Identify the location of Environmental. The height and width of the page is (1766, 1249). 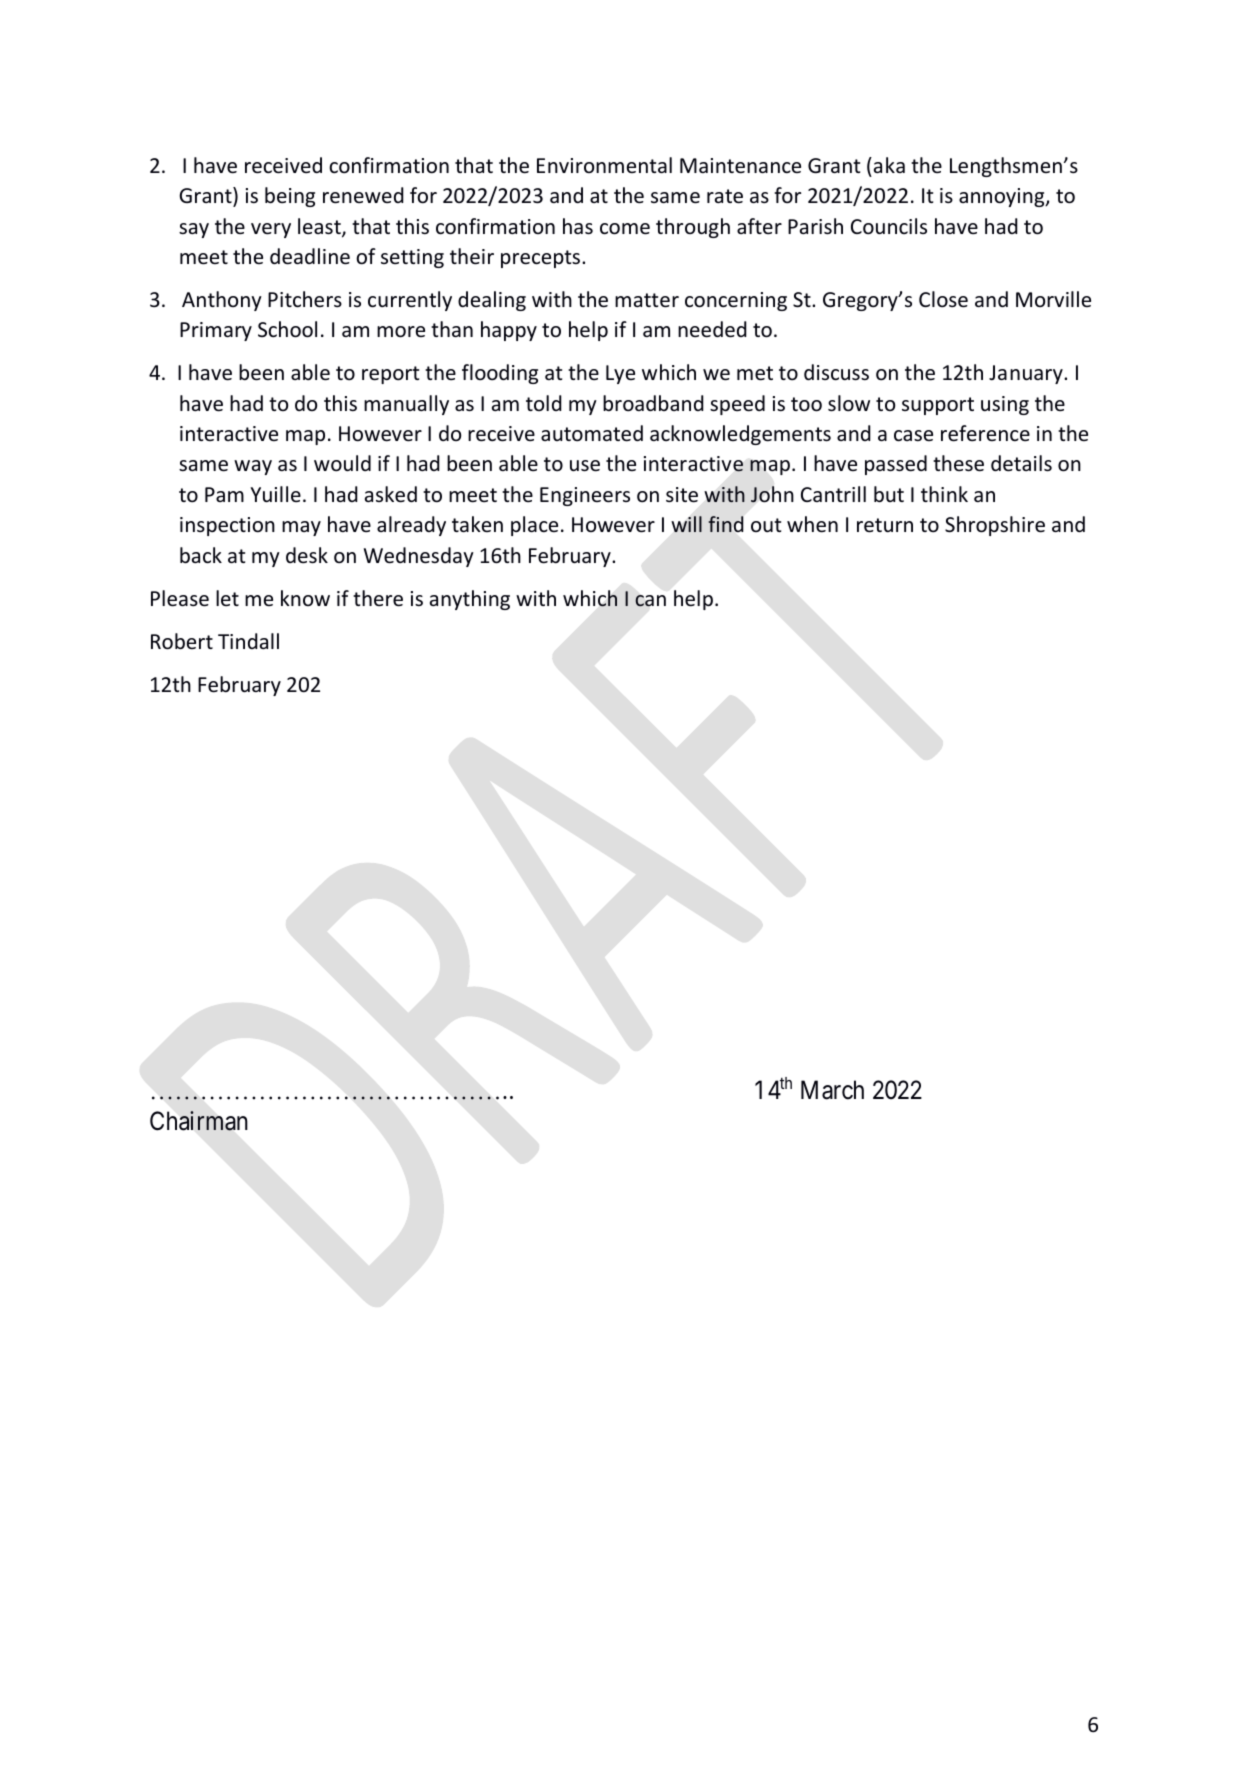
(604, 165).
